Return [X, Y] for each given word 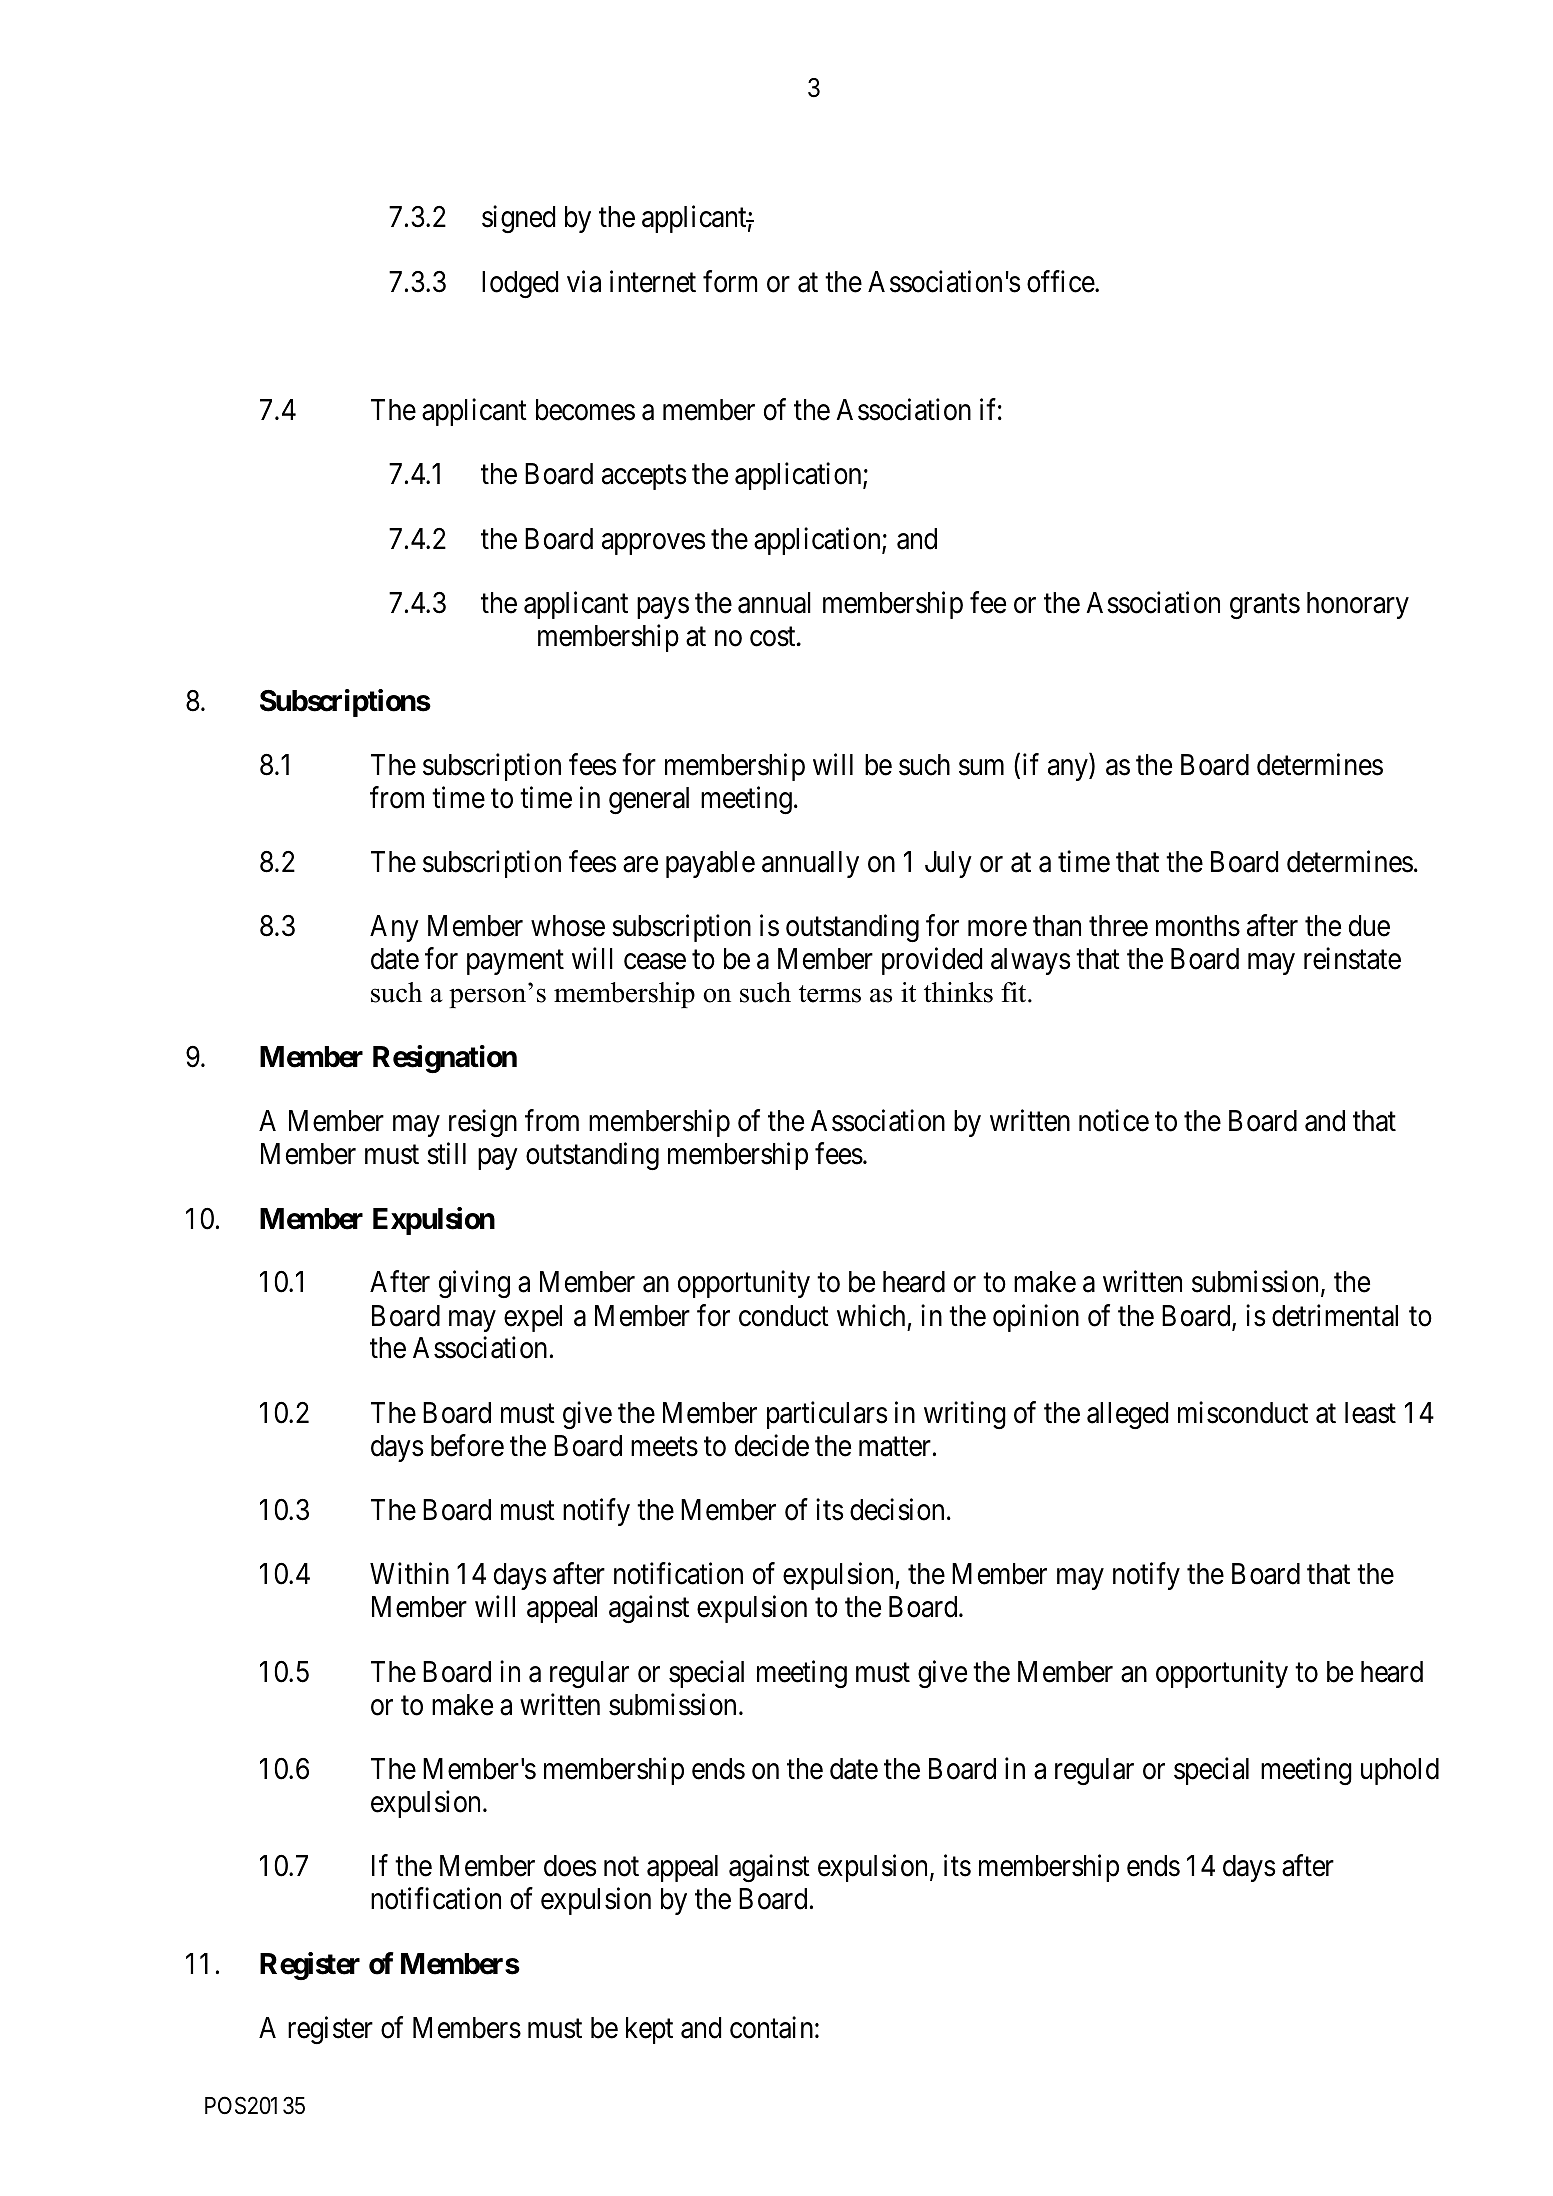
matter [895, 1447]
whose [568, 926]
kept [649, 2030]
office [1061, 281]
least [1370, 1413]
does [570, 1866]
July [948, 864]
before [467, 1445]
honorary [1358, 605]
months [1198, 926]
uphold [1400, 1771]
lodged [520, 284]
